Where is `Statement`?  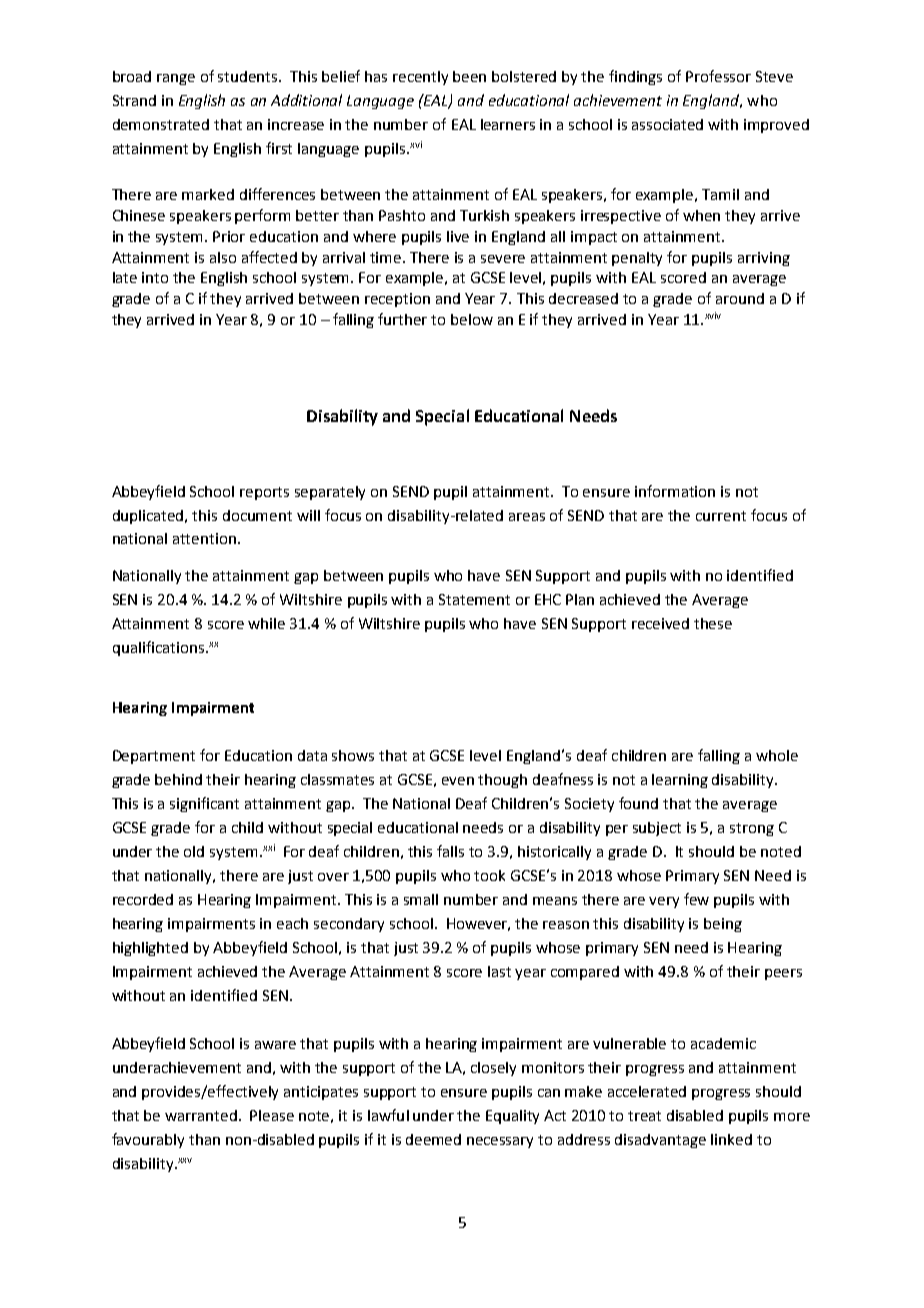 Statement is located at coordinates (474, 599).
